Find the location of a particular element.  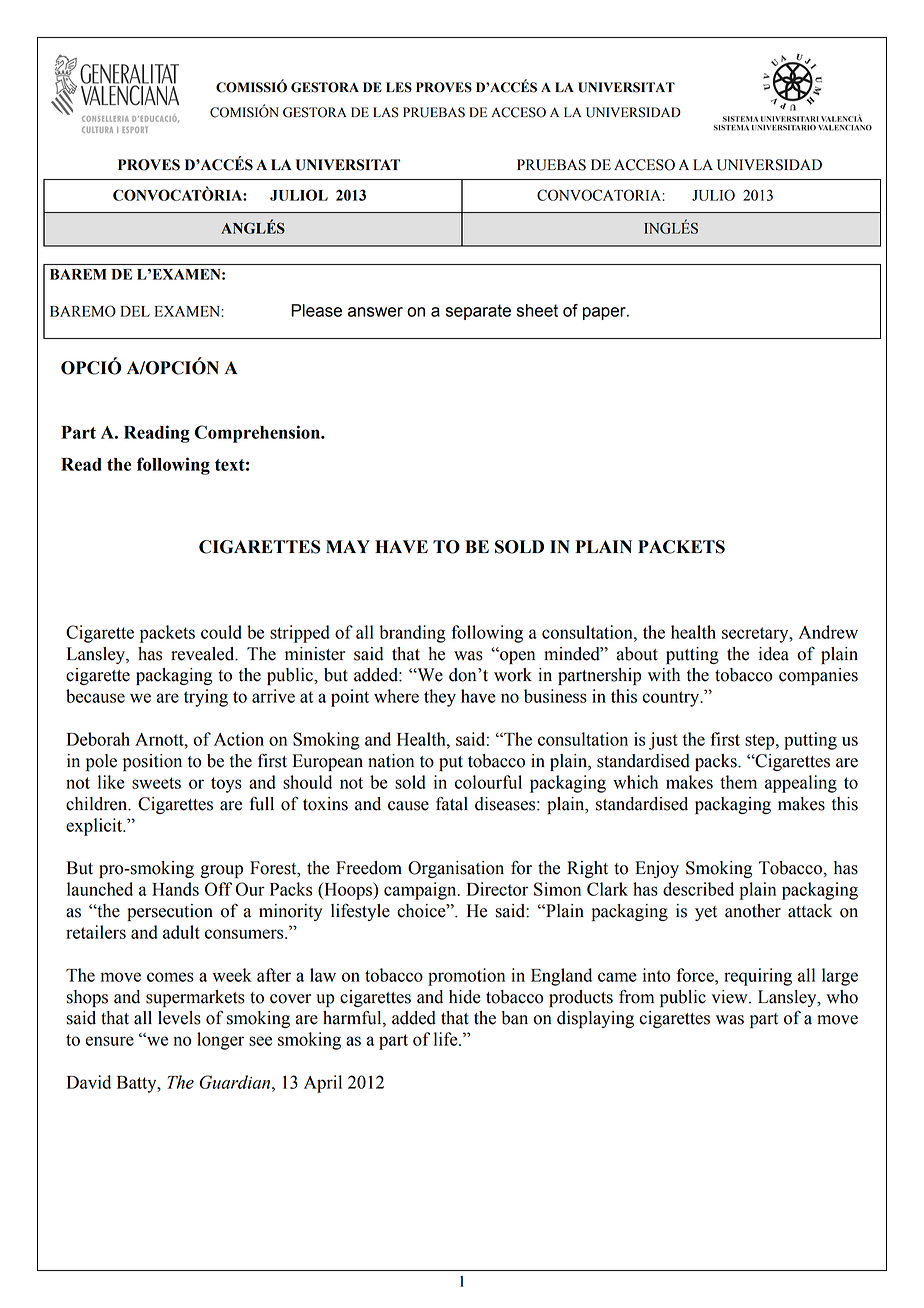

DEL is located at coordinates (135, 311).
